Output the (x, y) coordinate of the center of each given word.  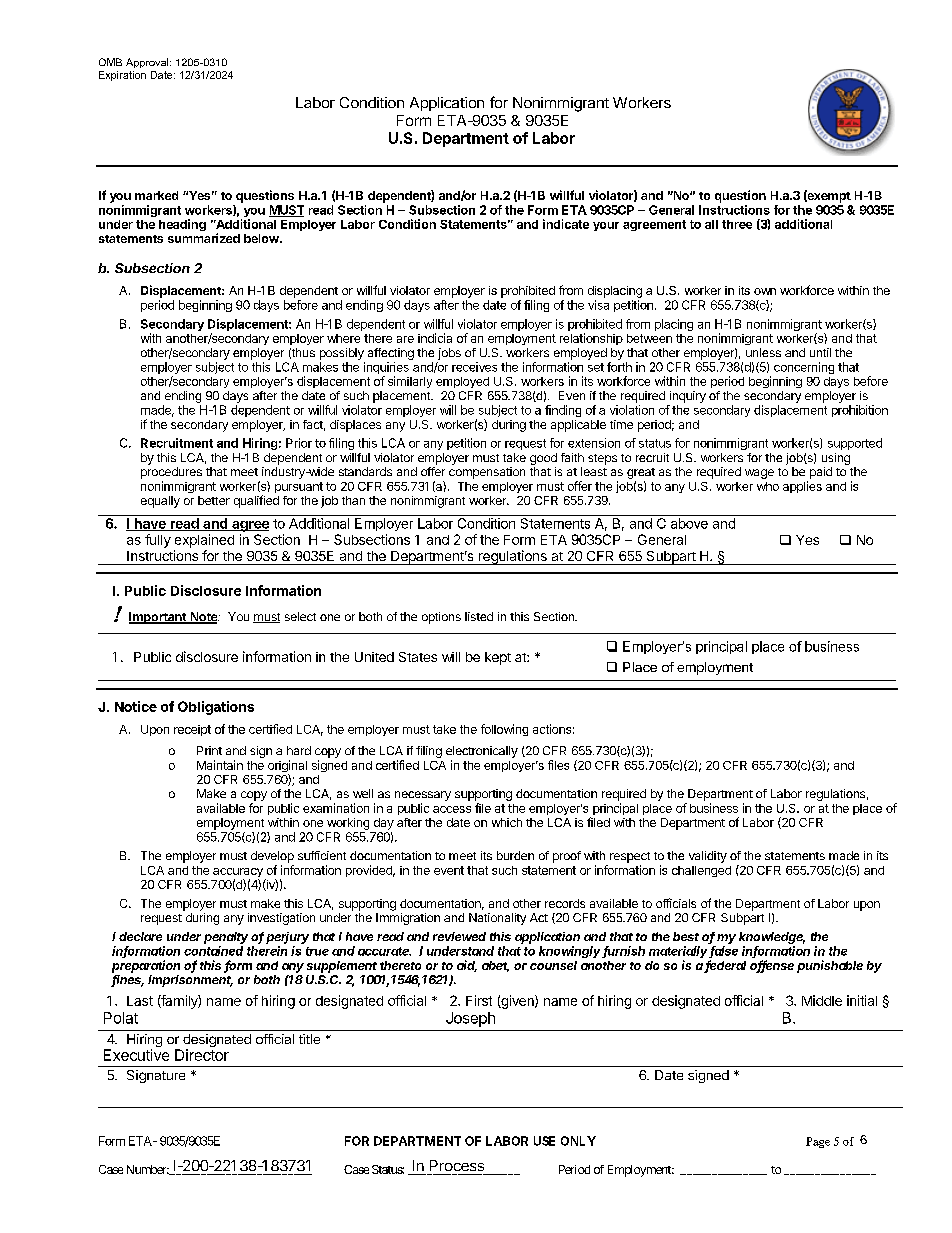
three (737, 224)
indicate (566, 224)
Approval (148, 63)
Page (818, 1142)
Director (202, 1055)
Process (457, 1165)
